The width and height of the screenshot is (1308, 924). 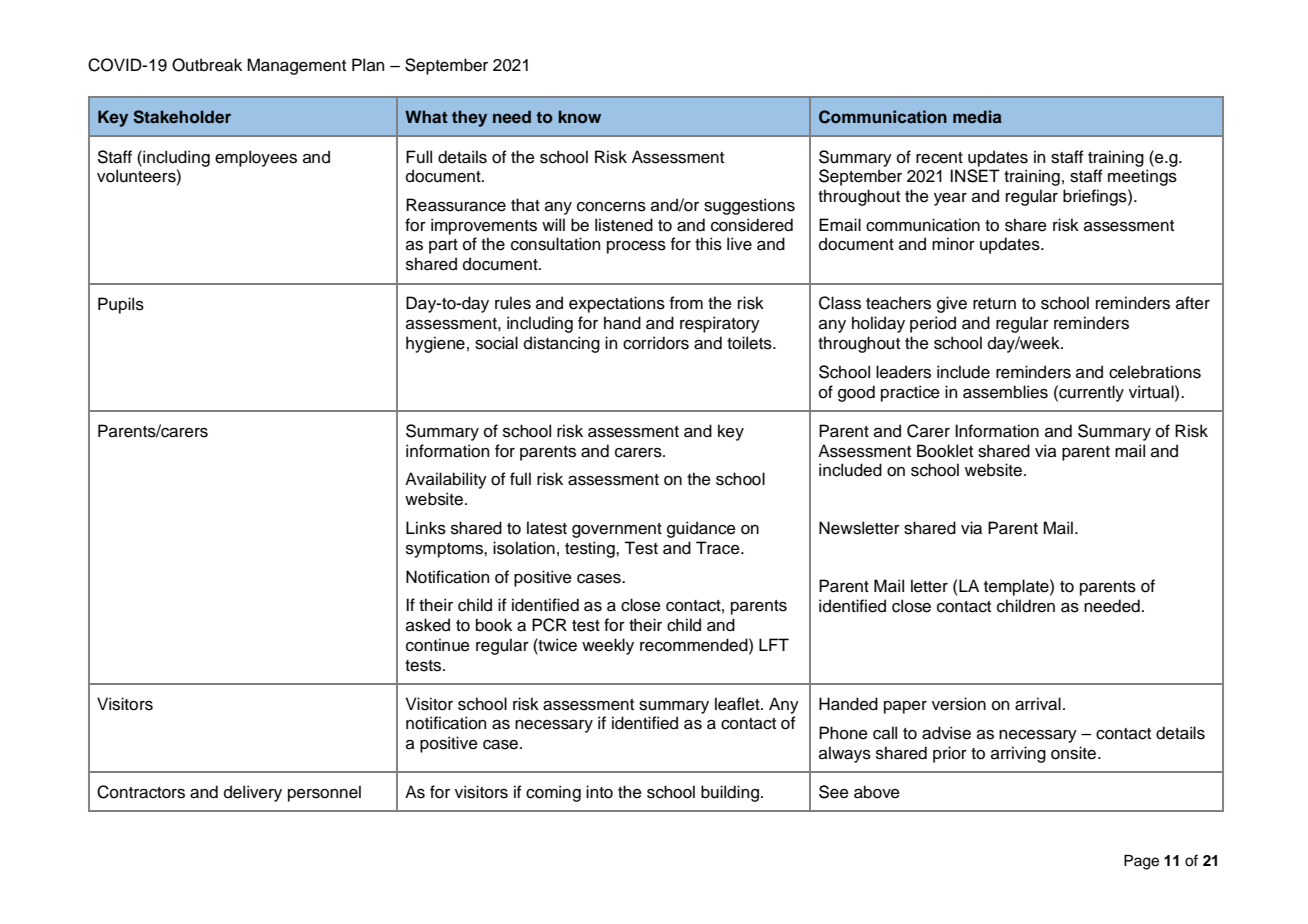 I want to click on corridors, so click(x=656, y=343).
